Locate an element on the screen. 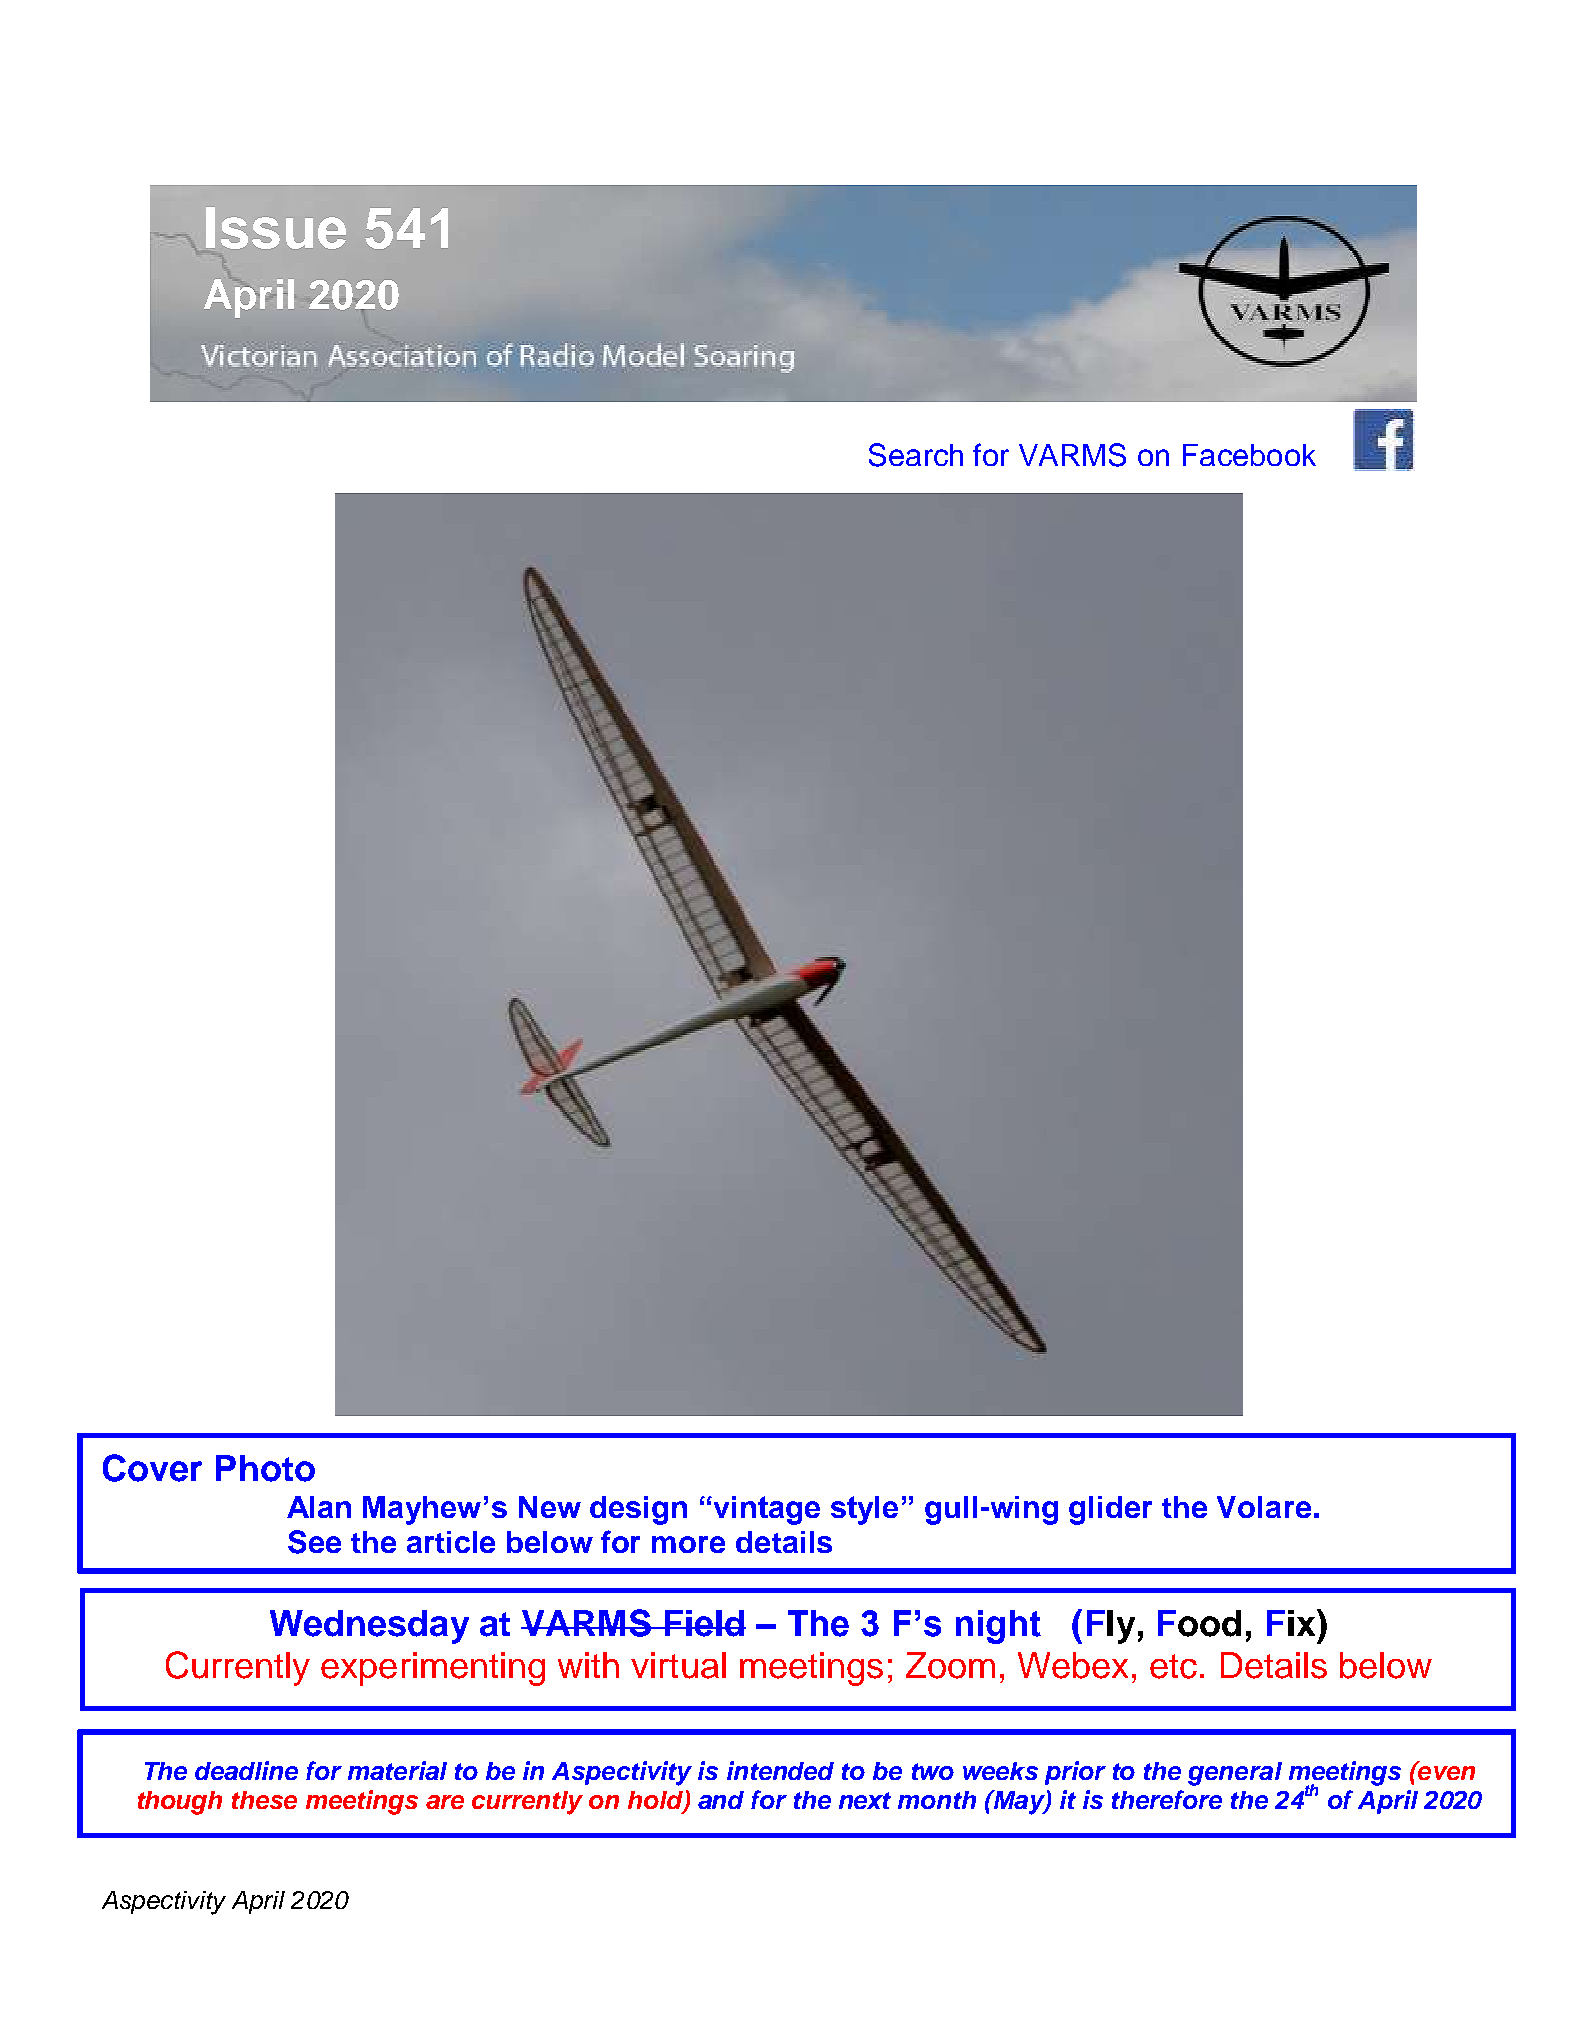 This screenshot has width=1578, height=2042. Alan is located at coordinates (319, 1507).
